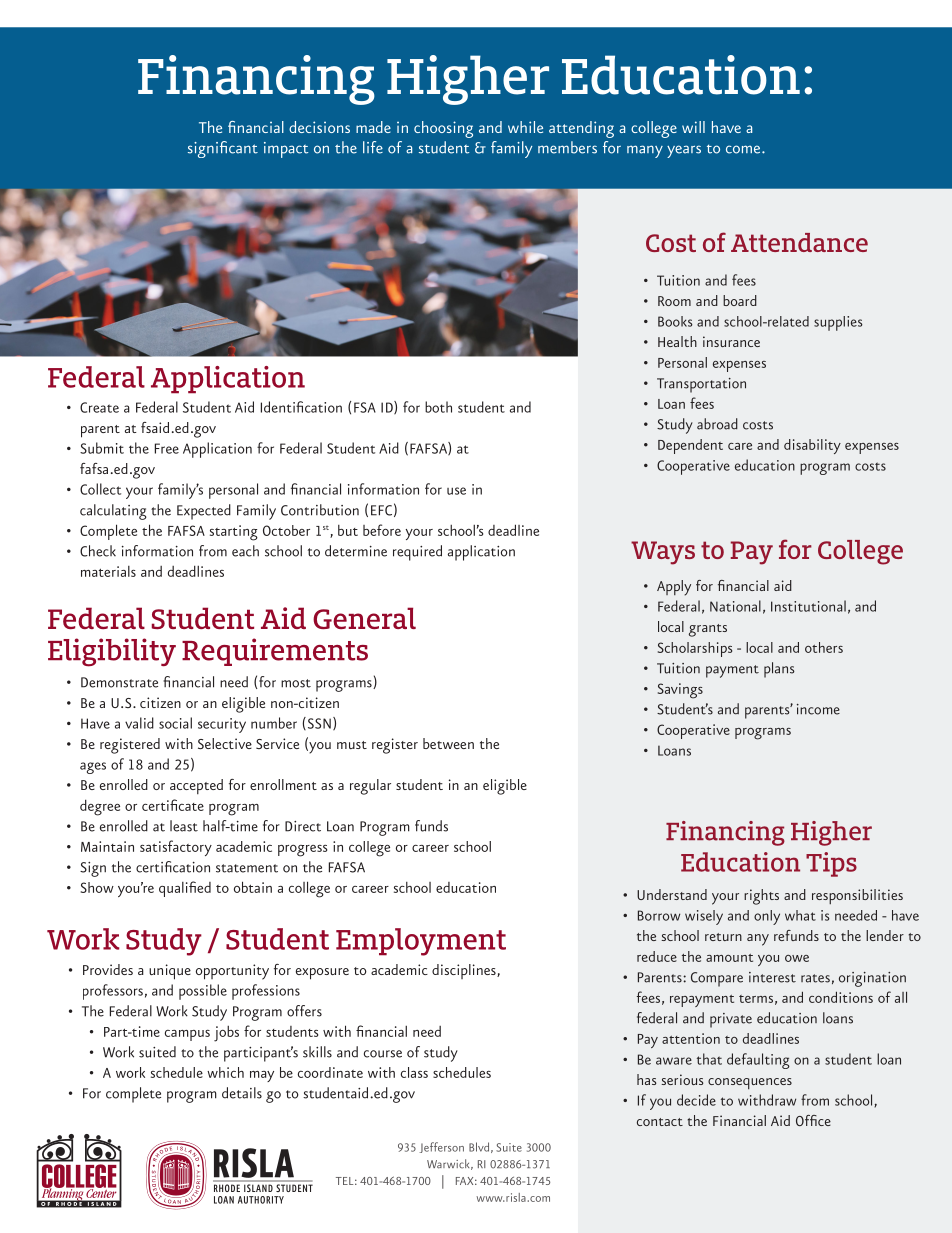 Image resolution: width=952 pixels, height=1233 pixels. I want to click on while, so click(525, 127).
